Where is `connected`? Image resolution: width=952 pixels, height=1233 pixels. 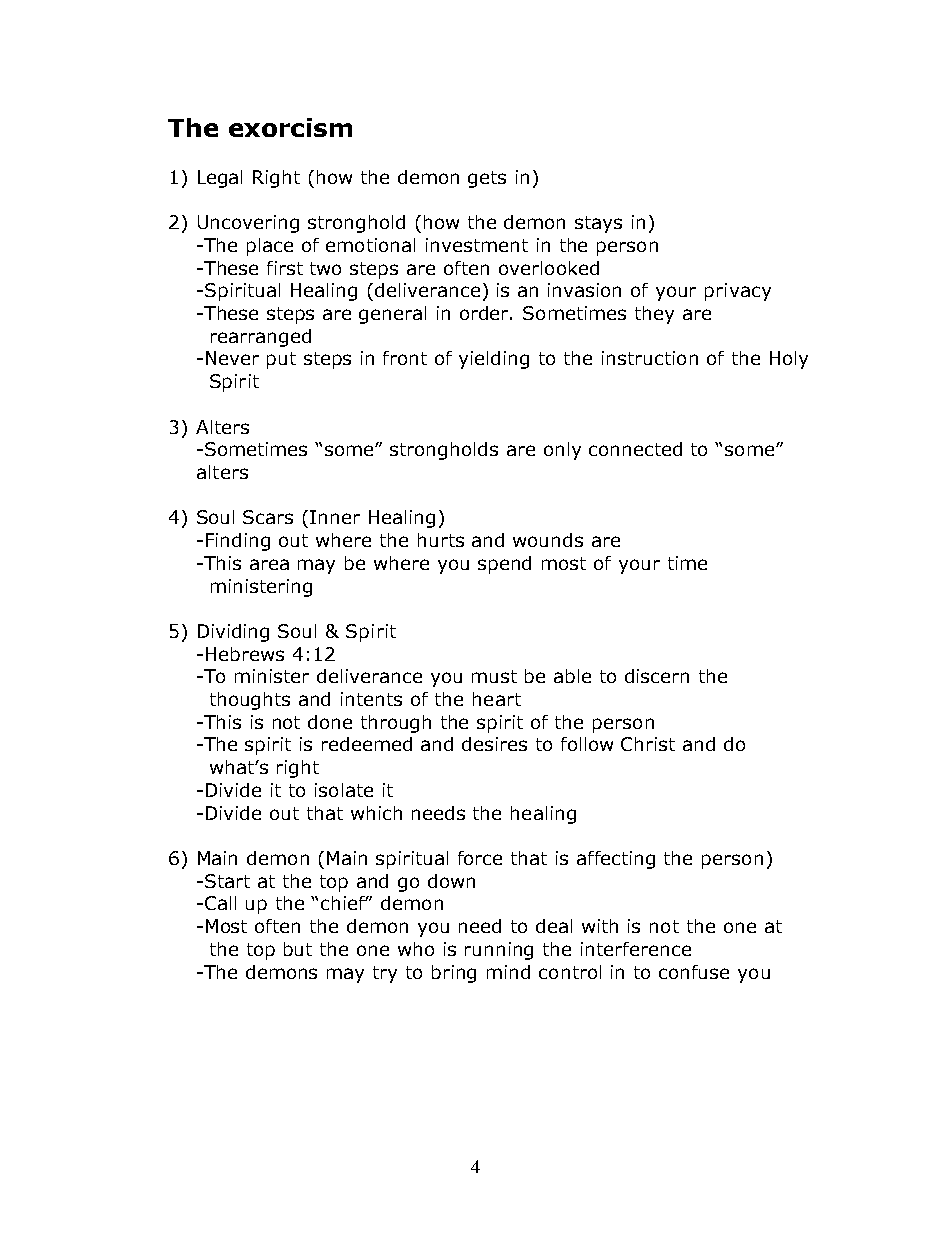 connected is located at coordinates (635, 449).
